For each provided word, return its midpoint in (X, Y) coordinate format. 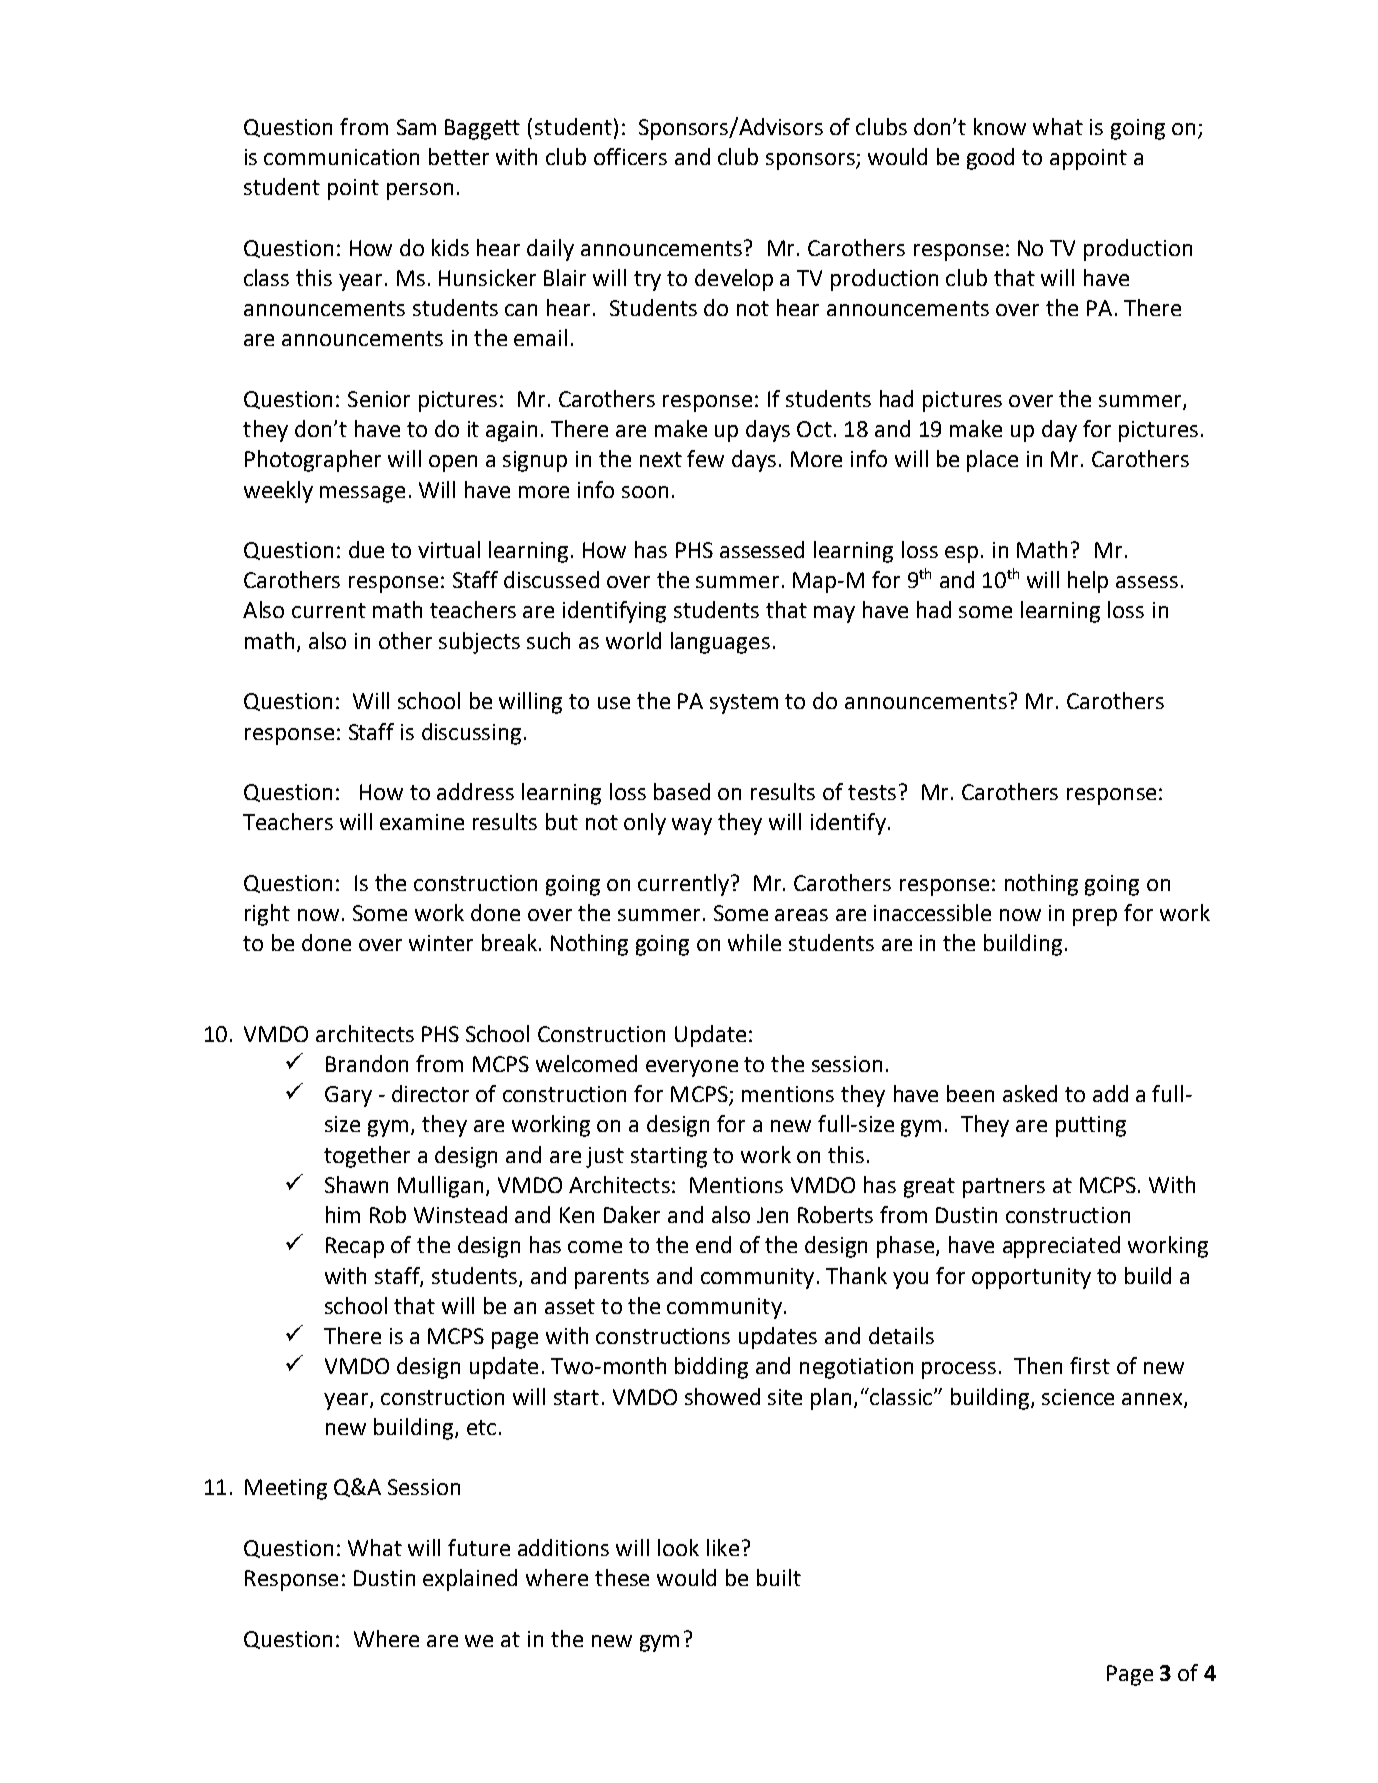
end (713, 1244)
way (692, 826)
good (990, 159)
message (362, 494)
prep (1095, 917)
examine (422, 822)
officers (630, 156)
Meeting (286, 1489)
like (723, 1547)
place (992, 461)
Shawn (356, 1184)
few (705, 458)
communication (341, 157)
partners (1004, 1188)
